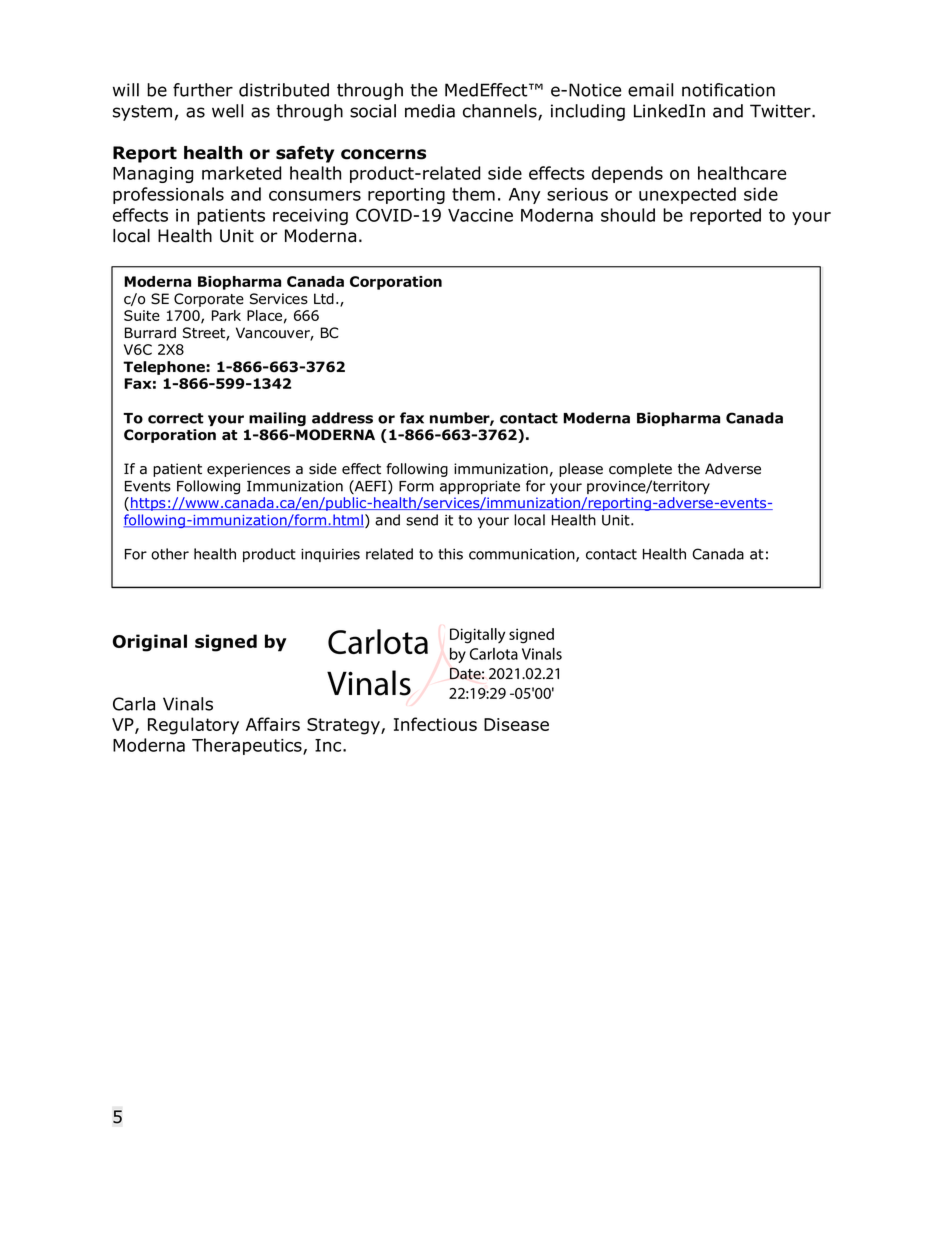  Describe the element at coordinates (209, 300) in the screenshot. I see `Corporate` at that location.
